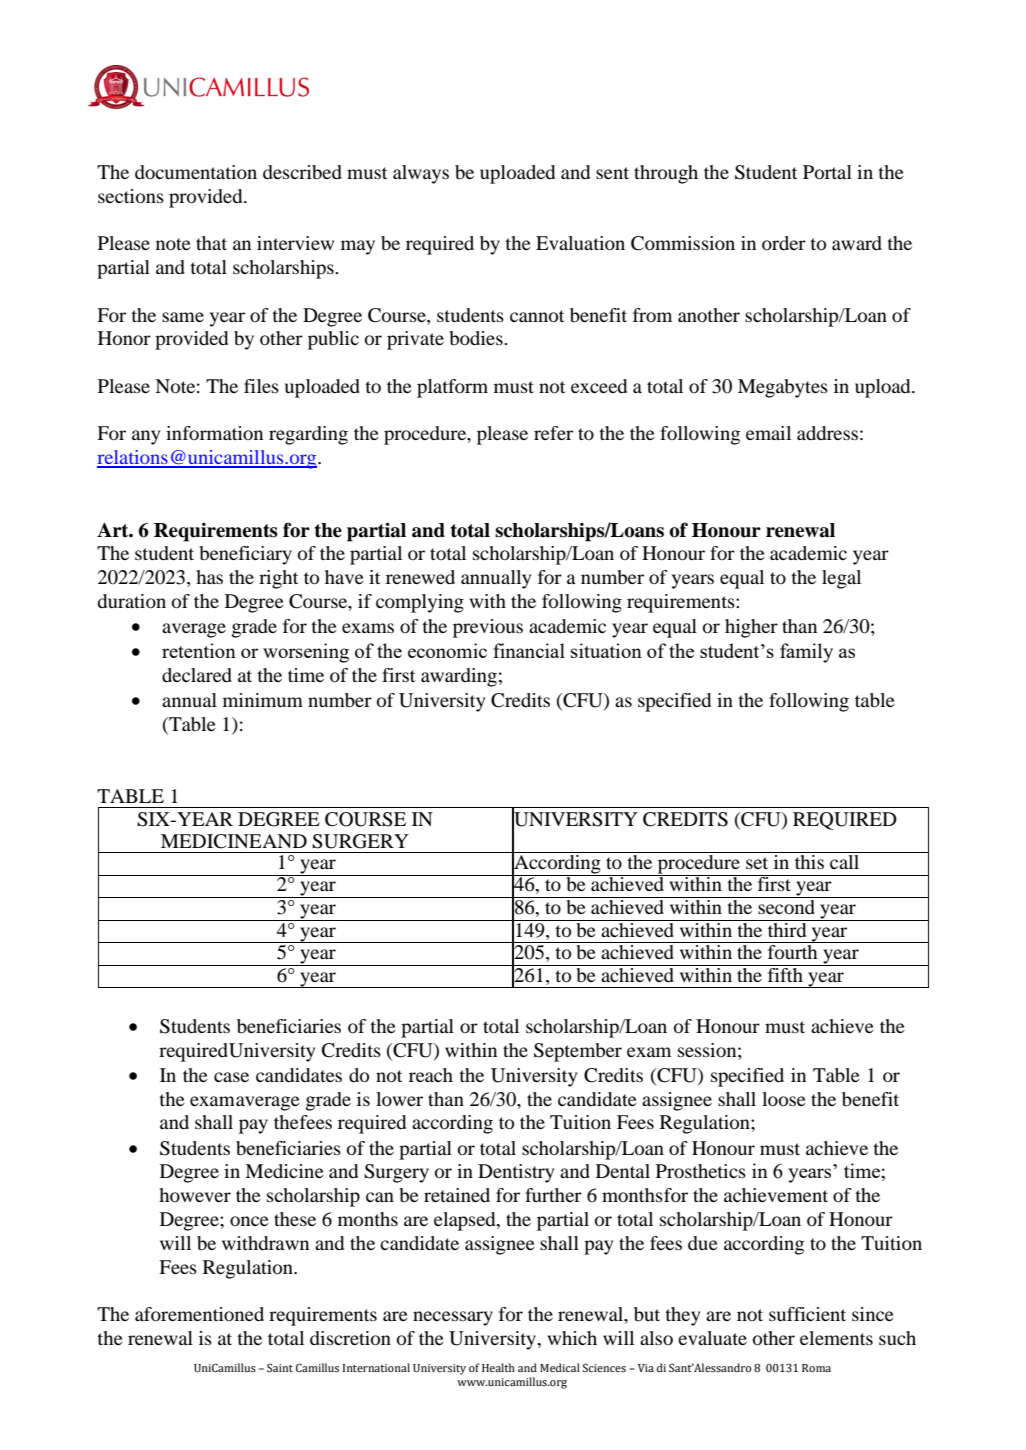 Image resolution: width=1026 pixels, height=1450 pixels. Describe the element at coordinates (807, 1314) in the document. I see `sufficient` at that location.
